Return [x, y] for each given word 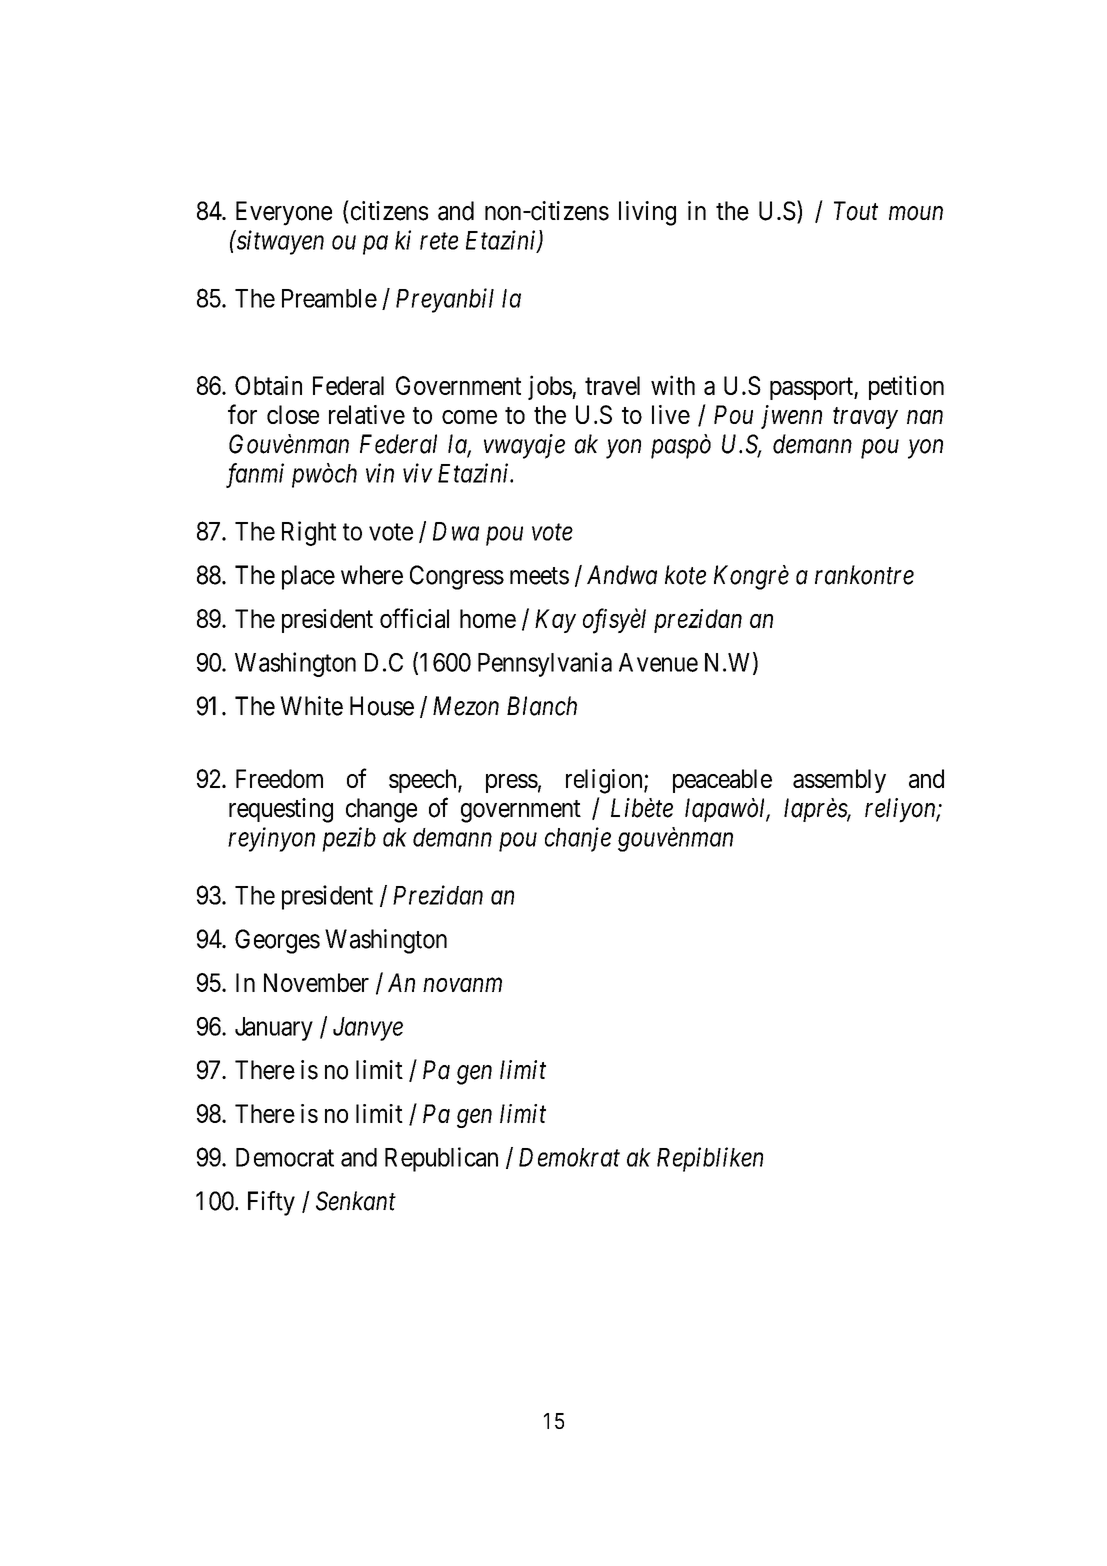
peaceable [722, 781]
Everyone [284, 213]
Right [309, 533]
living [647, 213]
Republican [441, 1159]
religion [605, 781]
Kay [555, 621]
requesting [281, 810]
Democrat [285, 1157]
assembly [839, 781]
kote [685, 575]
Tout [856, 211]
